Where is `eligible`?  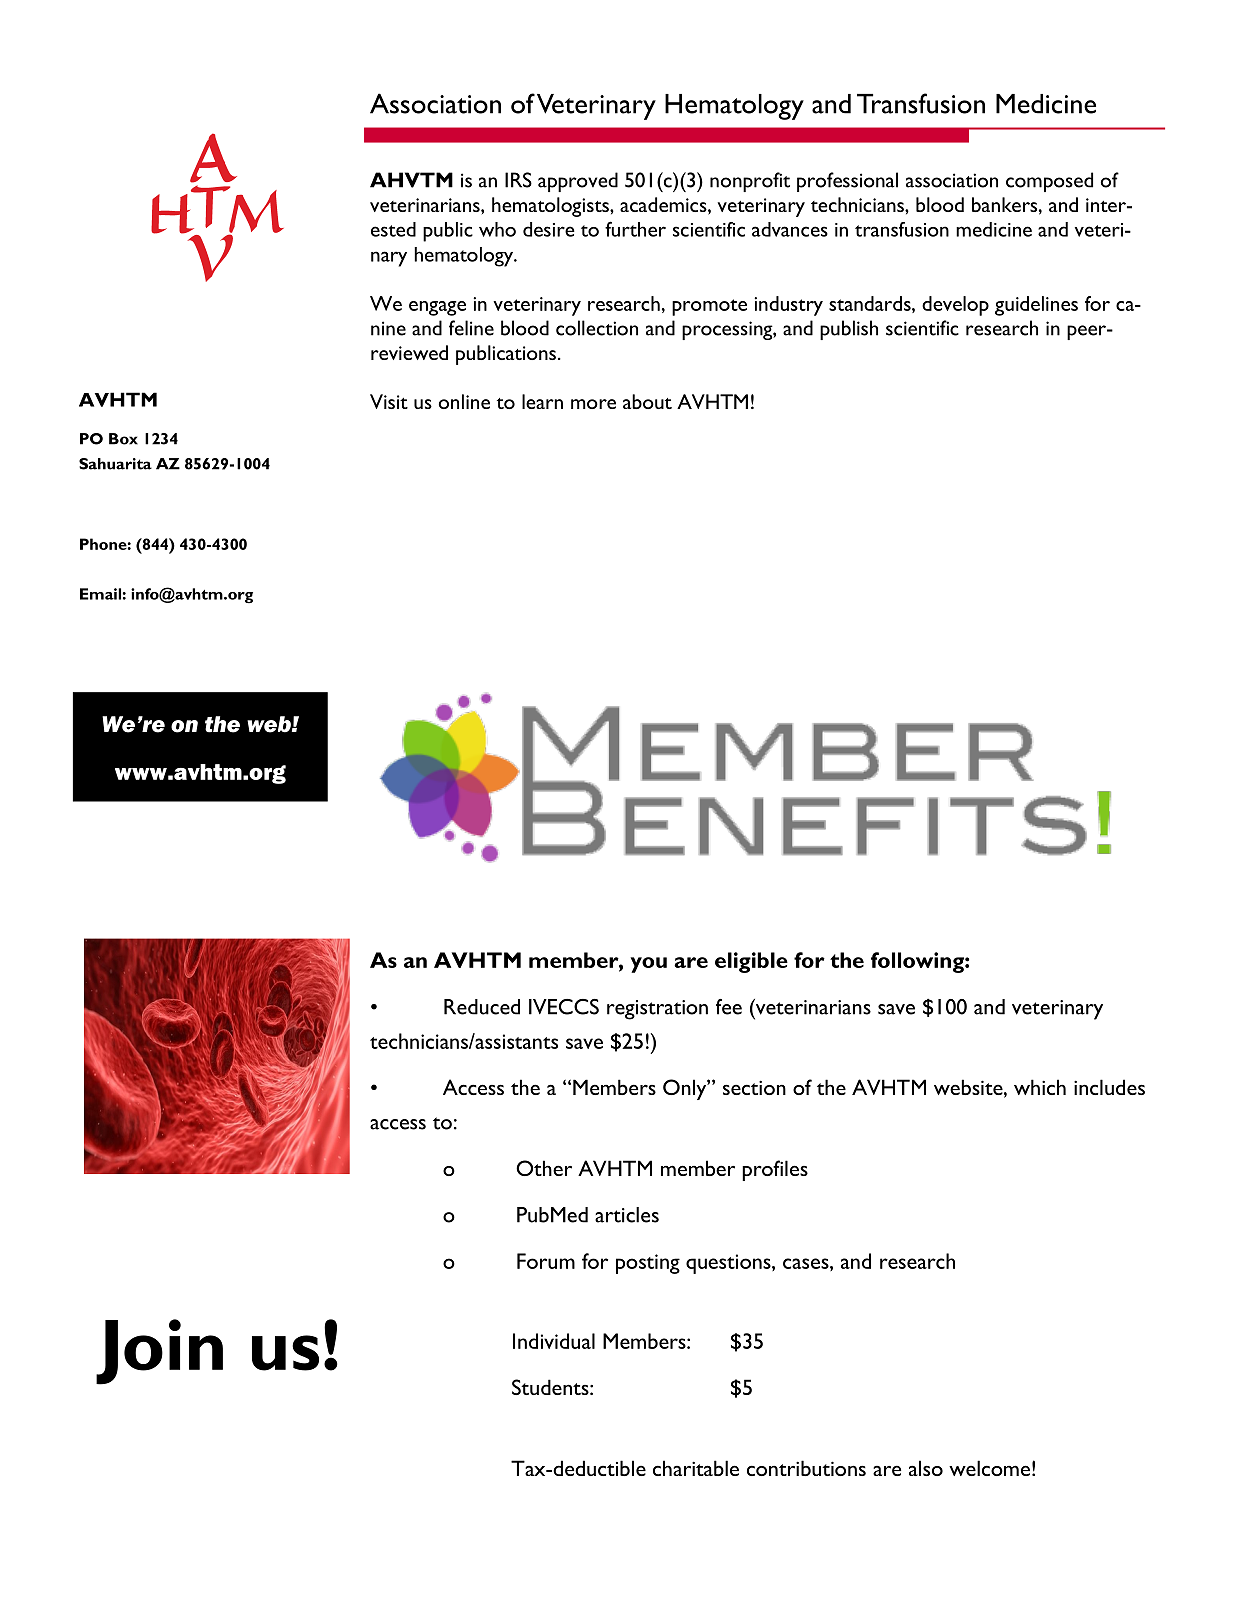
eligible is located at coordinates (751, 962).
